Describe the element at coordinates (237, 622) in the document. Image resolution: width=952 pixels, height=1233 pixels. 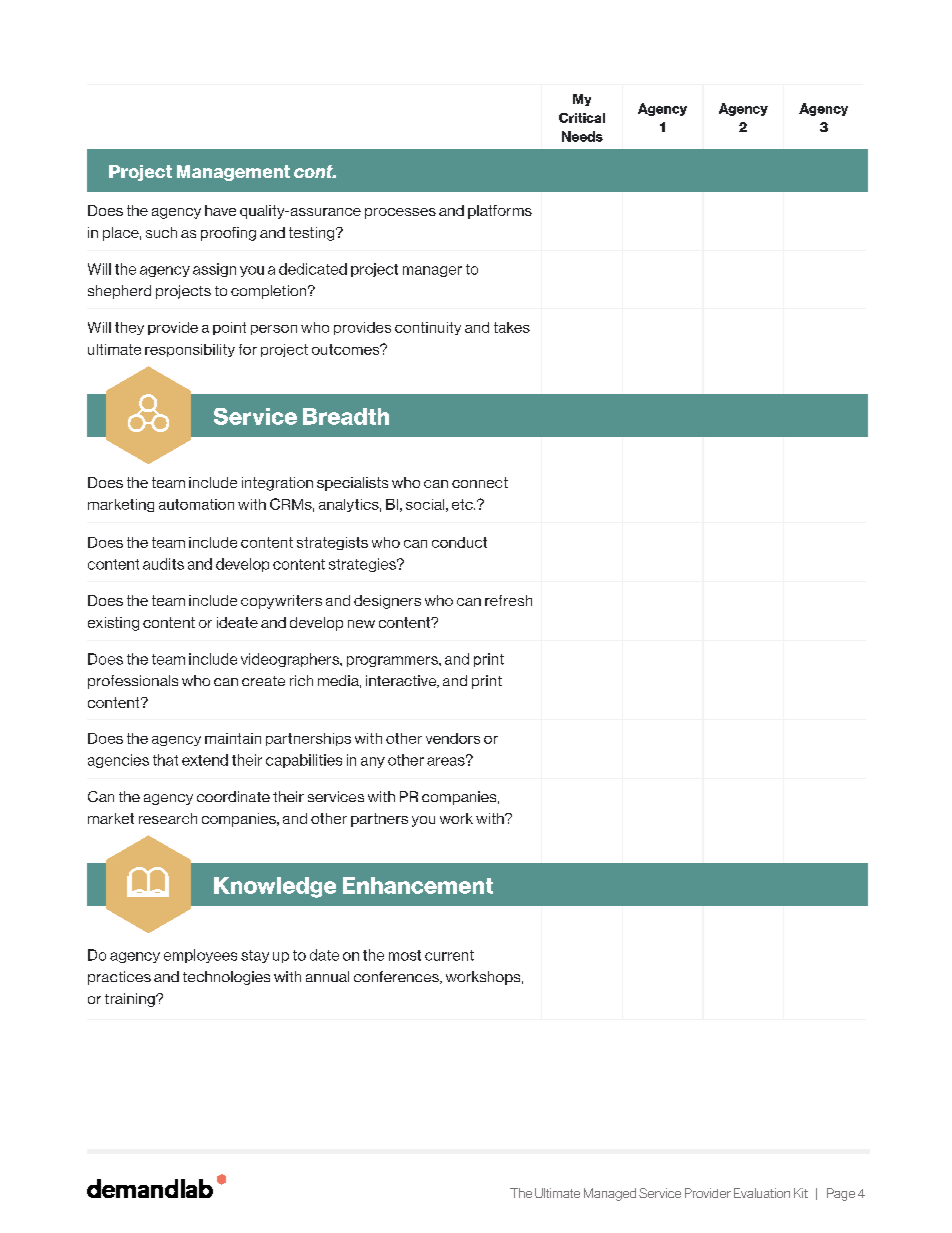
I see `ideate` at that location.
